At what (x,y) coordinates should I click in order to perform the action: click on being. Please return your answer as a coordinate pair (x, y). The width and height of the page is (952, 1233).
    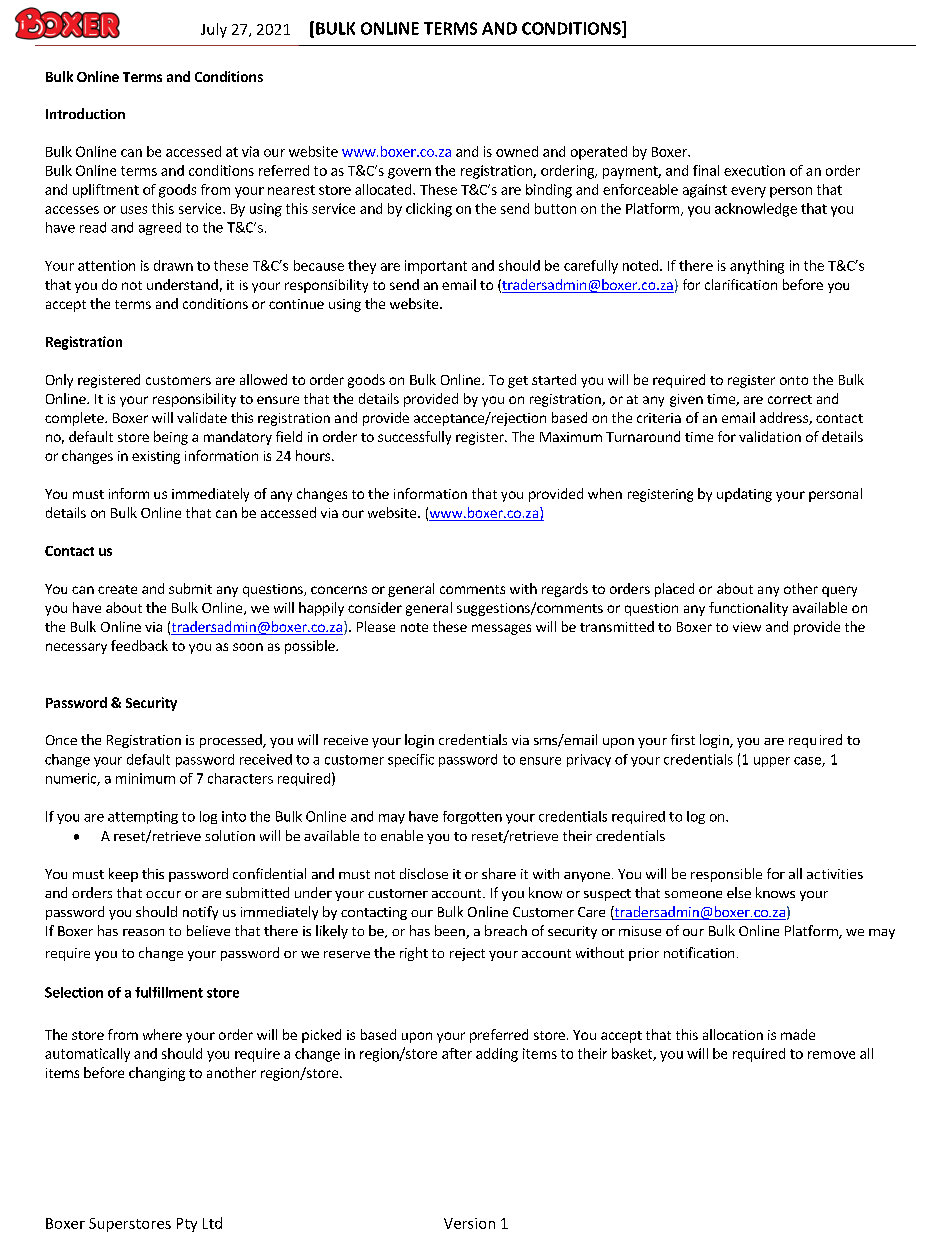
    Looking at the image, I should click on (171, 438).
